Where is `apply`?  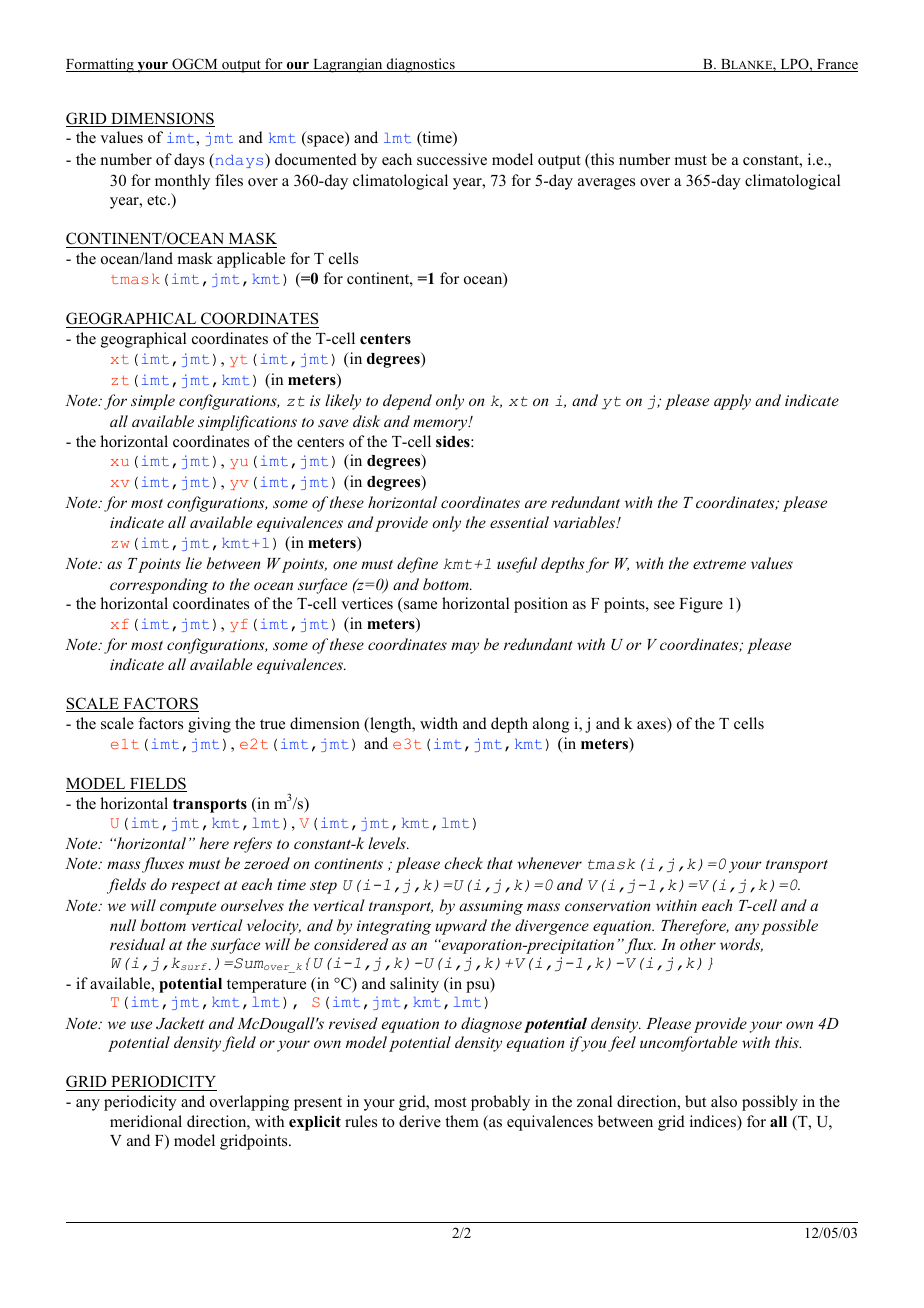 apply is located at coordinates (732, 402).
